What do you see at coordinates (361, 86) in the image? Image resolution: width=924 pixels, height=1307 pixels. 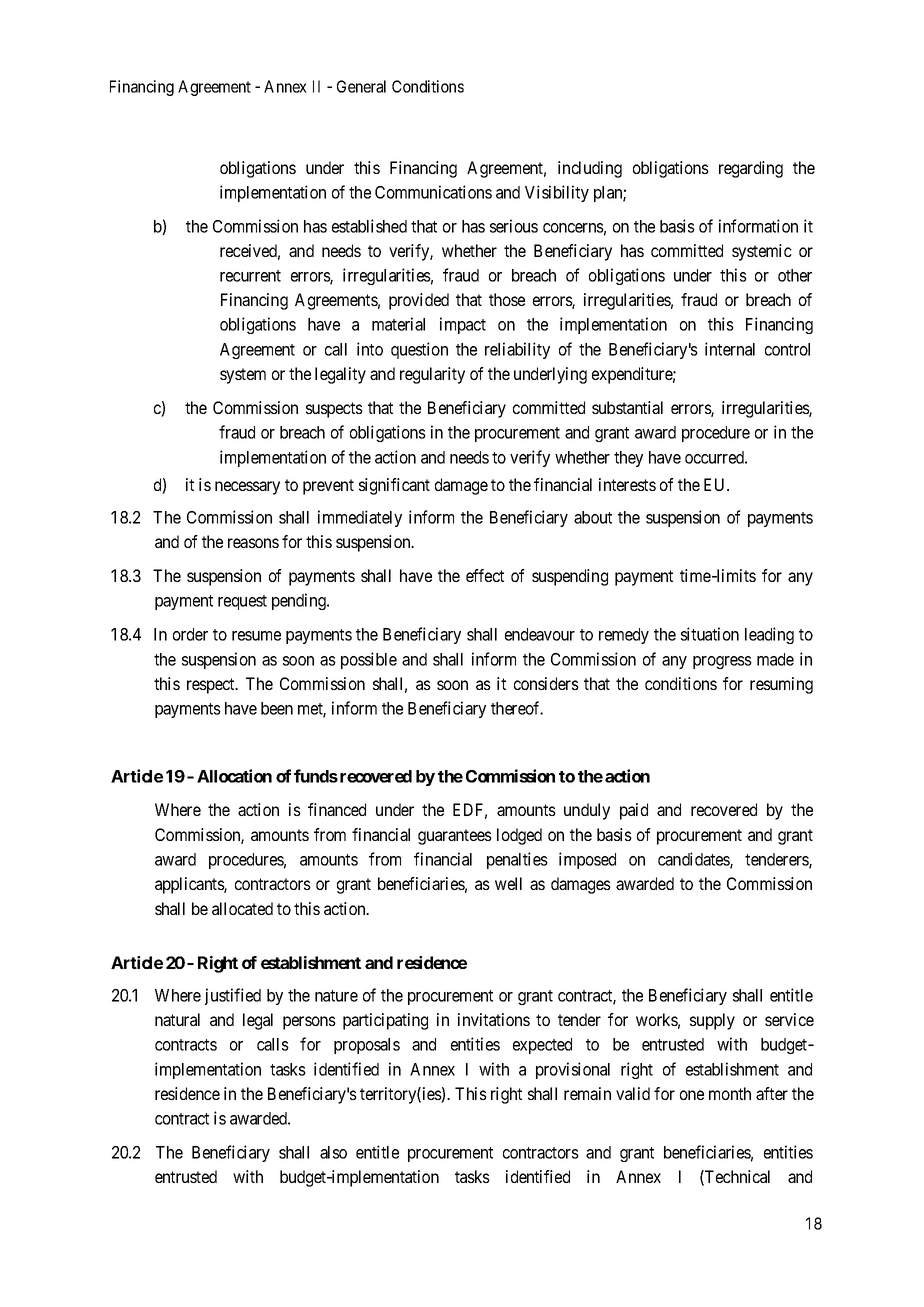 I see `General` at bounding box center [361, 86].
